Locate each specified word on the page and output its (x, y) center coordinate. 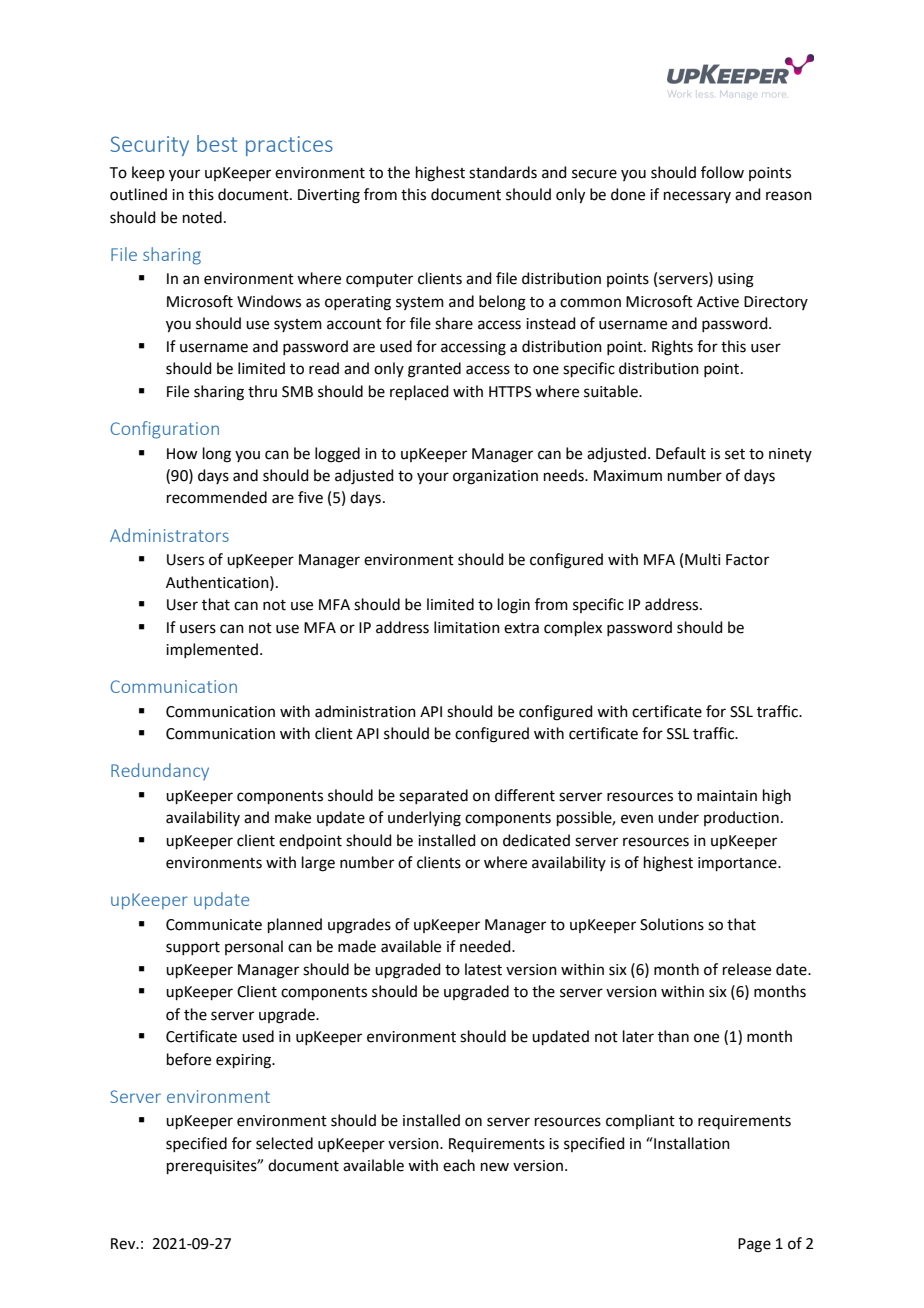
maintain (727, 796)
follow (722, 172)
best (217, 143)
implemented (212, 650)
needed (486, 946)
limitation (467, 627)
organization (495, 477)
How (182, 454)
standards (503, 172)
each (459, 1165)
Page (754, 1245)
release (747, 969)
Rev (124, 1244)
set (735, 454)
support (193, 948)
